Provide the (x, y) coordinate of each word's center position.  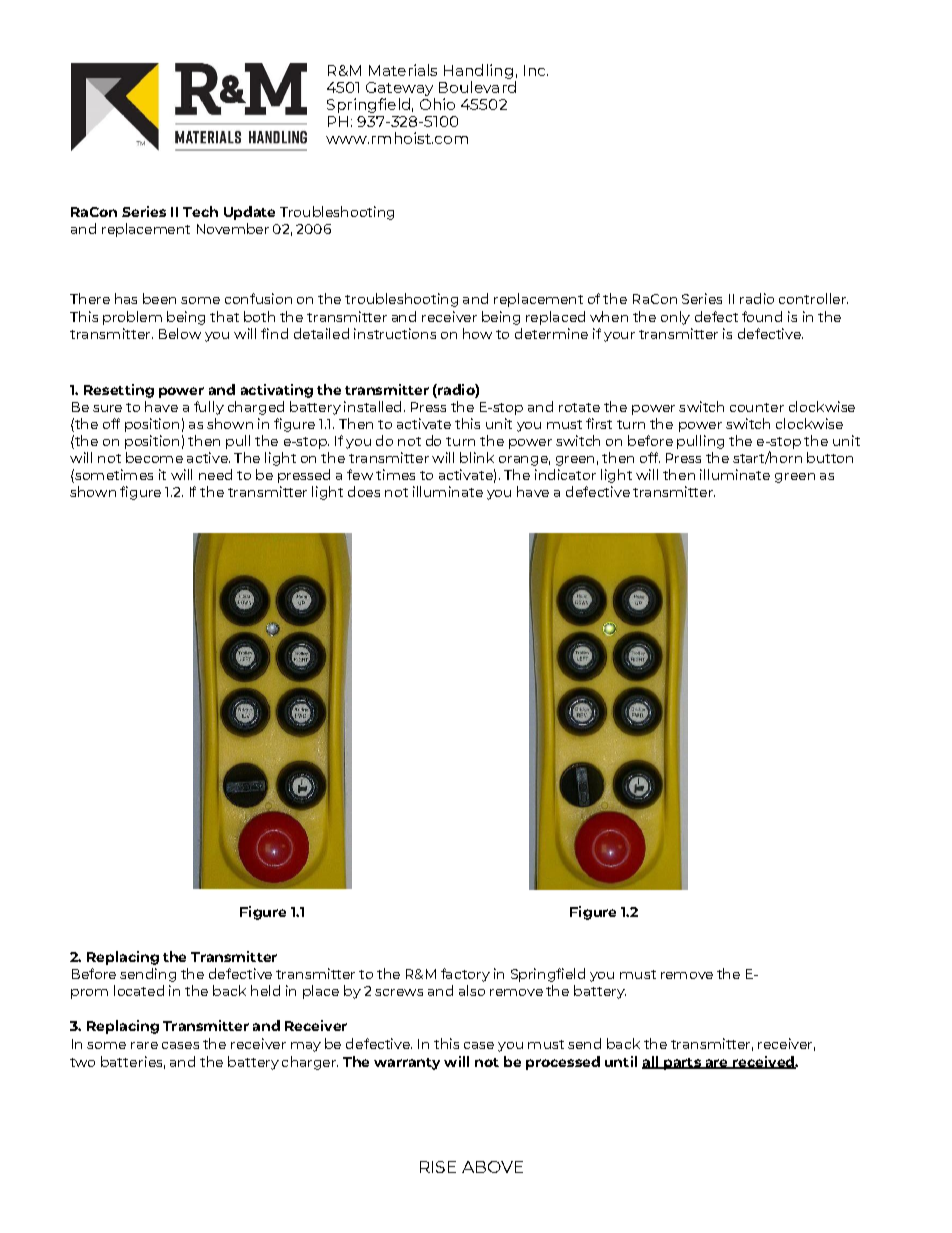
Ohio (437, 104)
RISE (438, 1167)
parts (682, 1064)
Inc (536, 70)
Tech (200, 211)
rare (144, 1045)
